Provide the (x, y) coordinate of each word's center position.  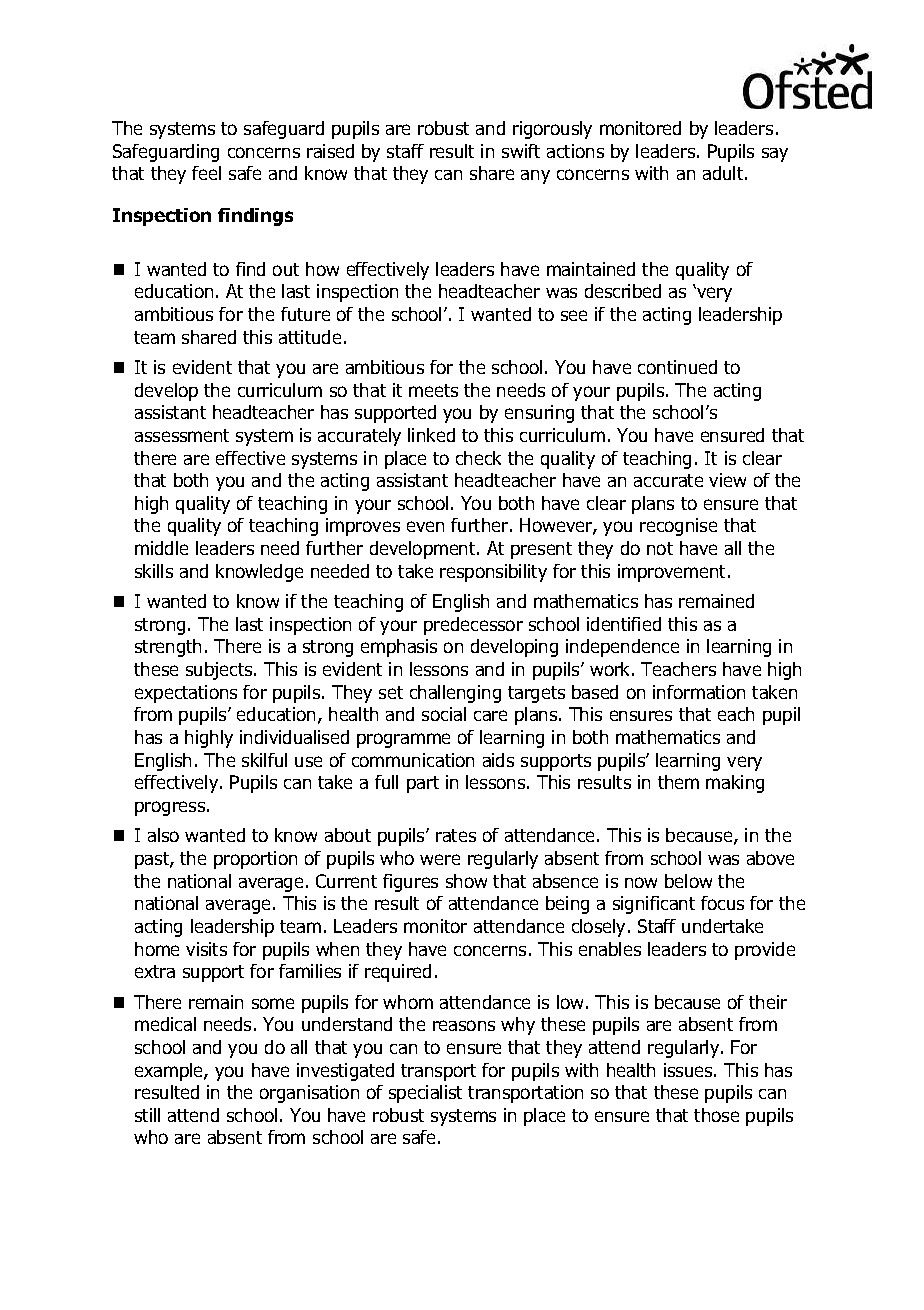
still (147, 1115)
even (425, 526)
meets (433, 390)
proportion (255, 860)
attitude (310, 337)
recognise (678, 527)
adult (724, 173)
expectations (186, 694)
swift (521, 151)
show (466, 881)
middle (161, 548)
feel (206, 173)
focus (722, 903)
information (699, 692)
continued (677, 367)
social (444, 714)
